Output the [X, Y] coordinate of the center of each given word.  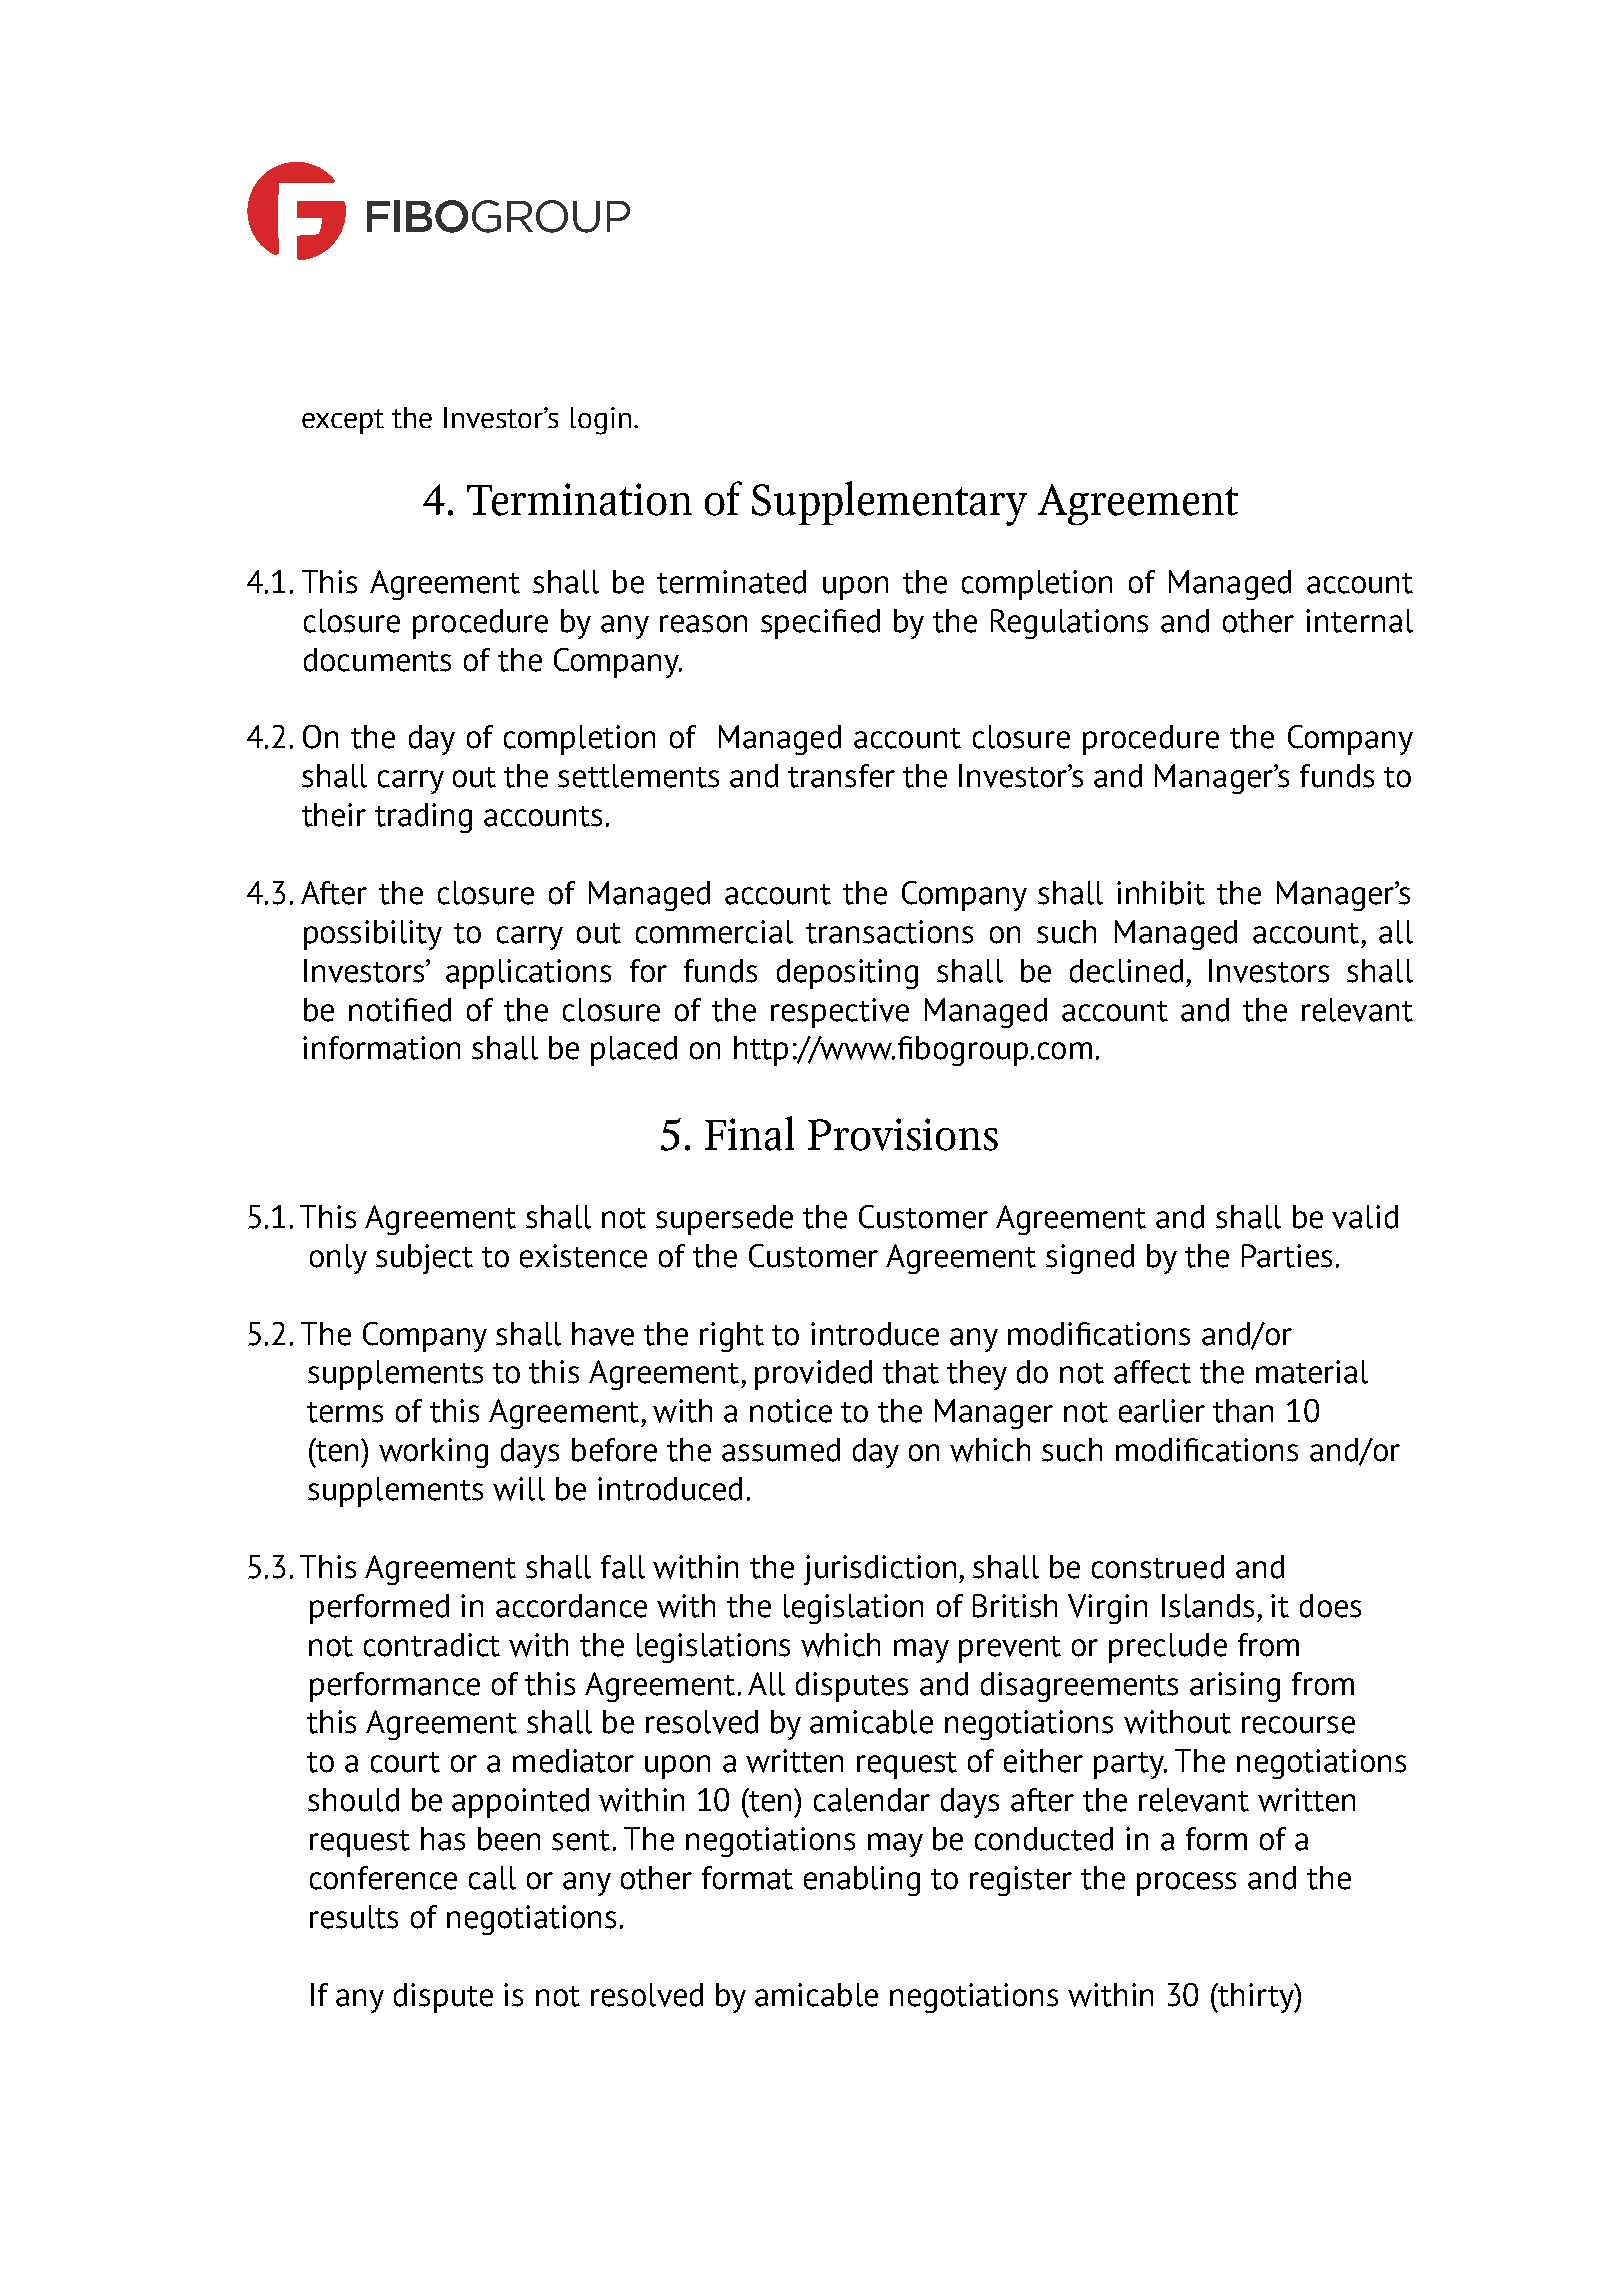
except [343, 421]
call [492, 1878]
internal [1359, 621]
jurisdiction [882, 1570]
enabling [862, 1881]
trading [423, 818]
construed [1158, 1567]
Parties [1287, 1256]
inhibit [1161, 893]
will [519, 1489]
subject [424, 1259]
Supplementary [889, 503]
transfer [841, 776]
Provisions [903, 1134]
